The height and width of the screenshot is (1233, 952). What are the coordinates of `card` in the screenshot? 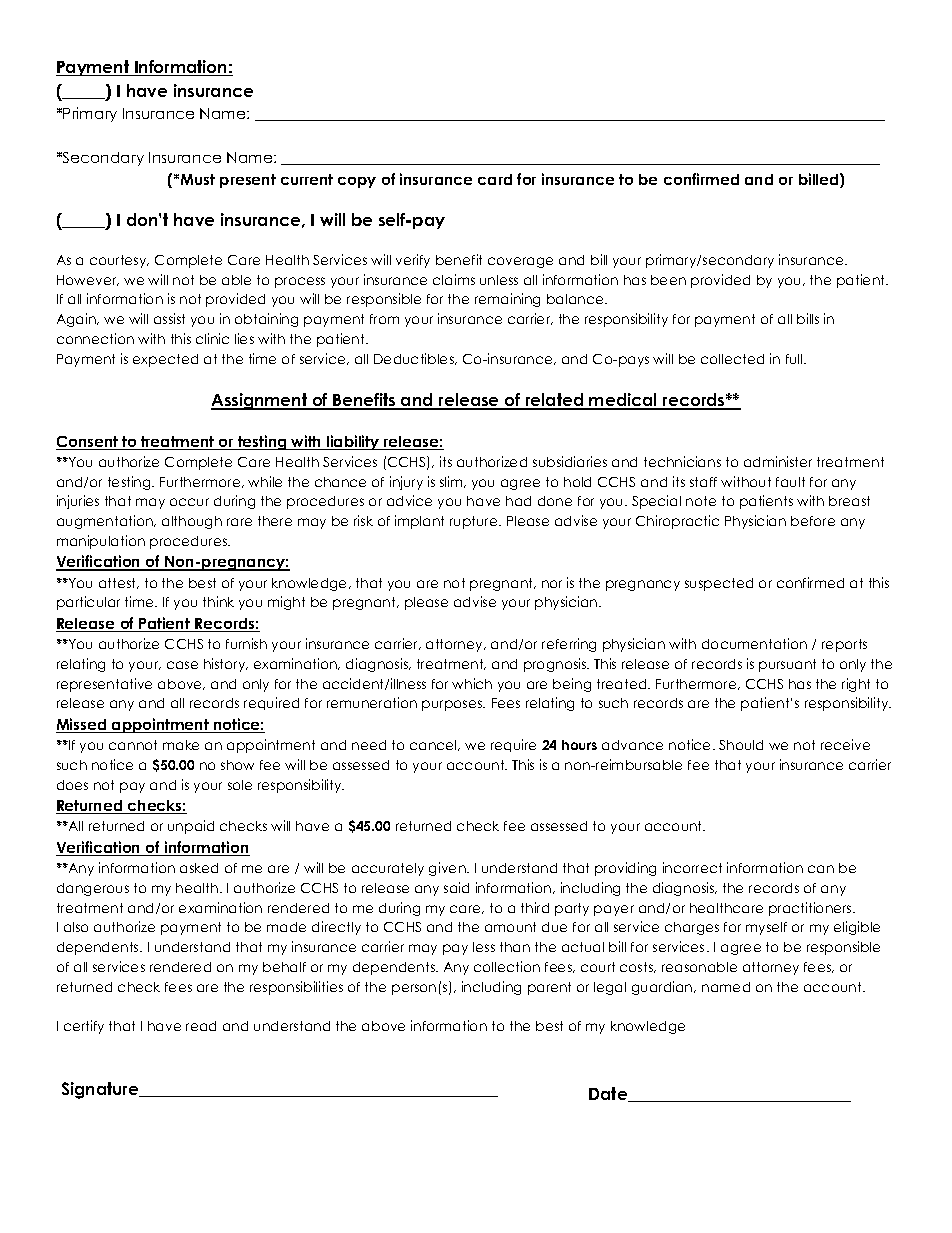 It's located at (495, 179).
